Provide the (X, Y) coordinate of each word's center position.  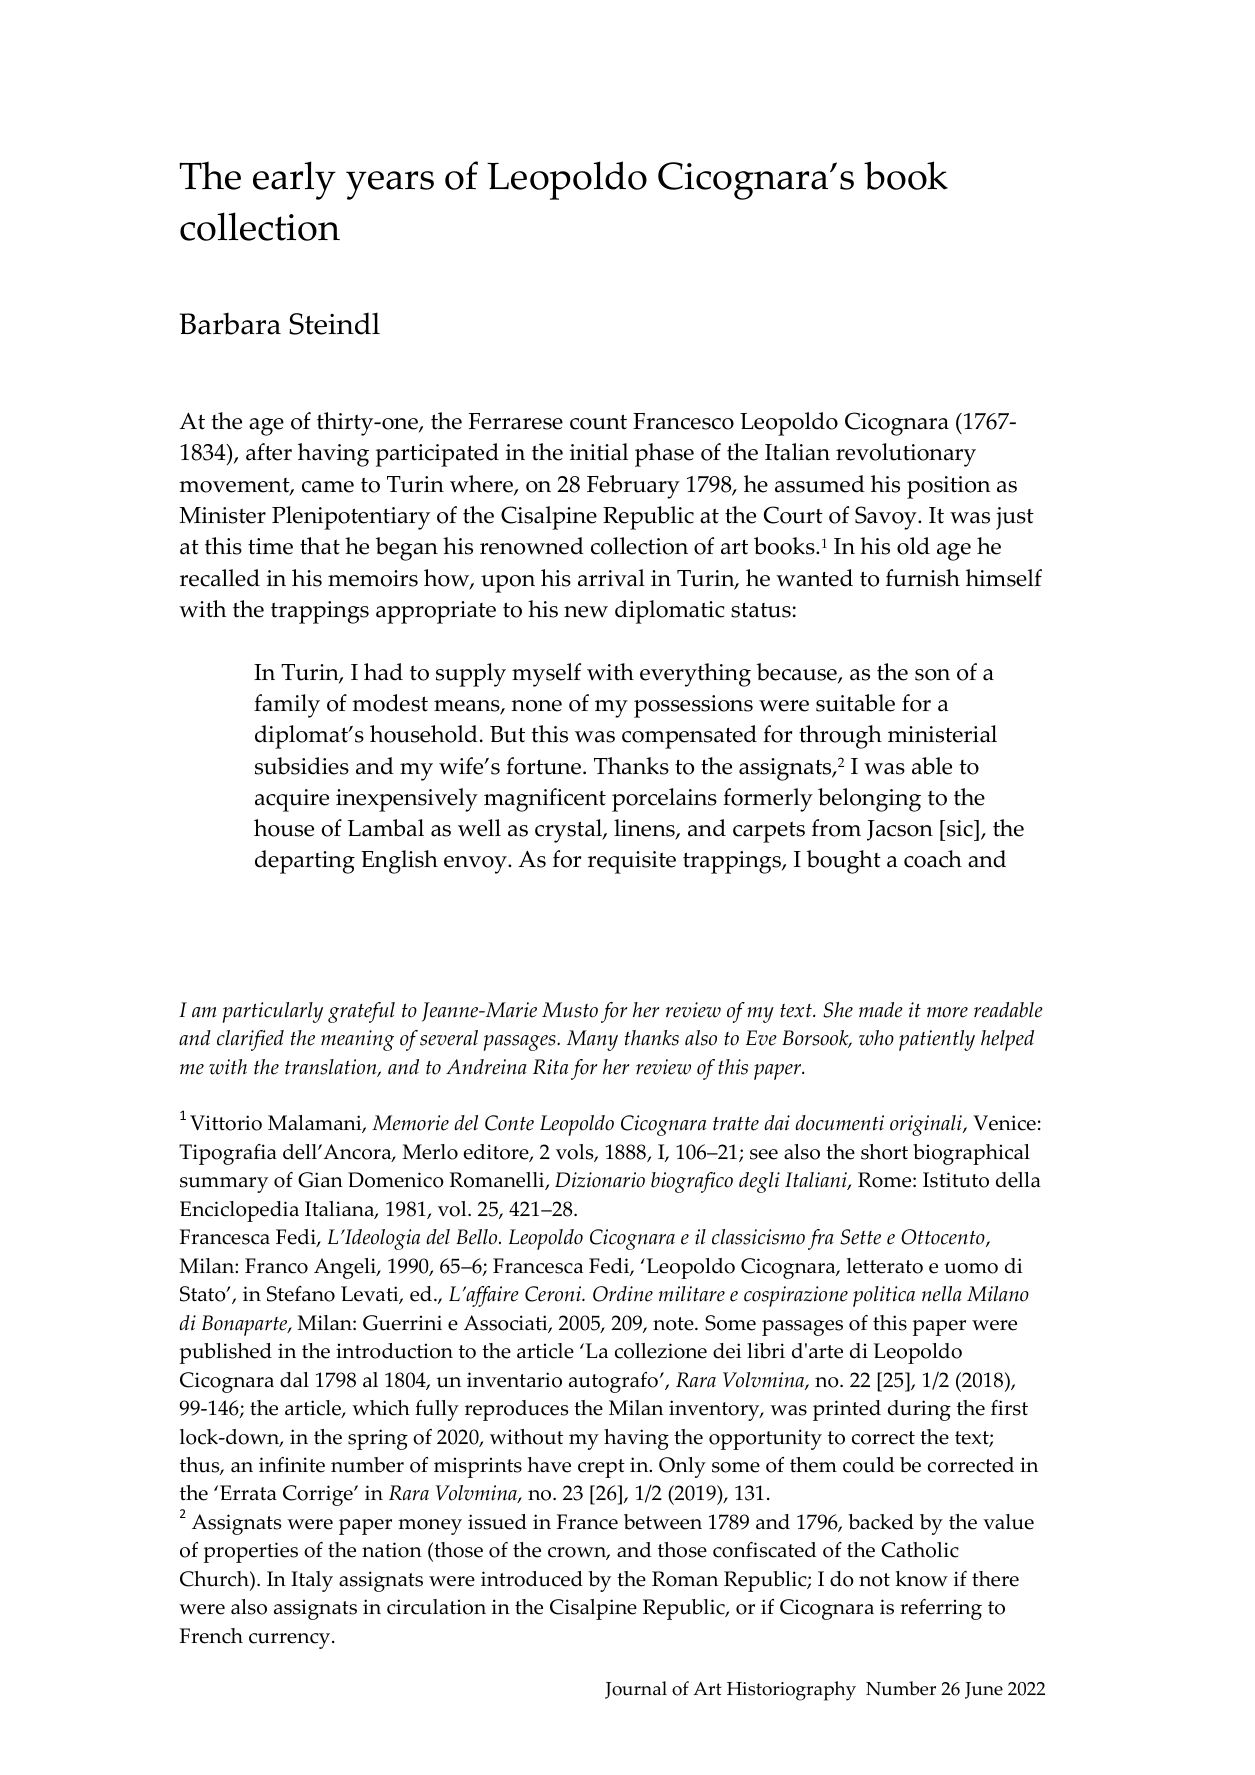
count (598, 422)
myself (546, 675)
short (884, 1152)
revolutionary (906, 455)
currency (291, 1641)
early (294, 180)
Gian (320, 1180)
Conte (509, 1123)
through (840, 737)
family (287, 706)
